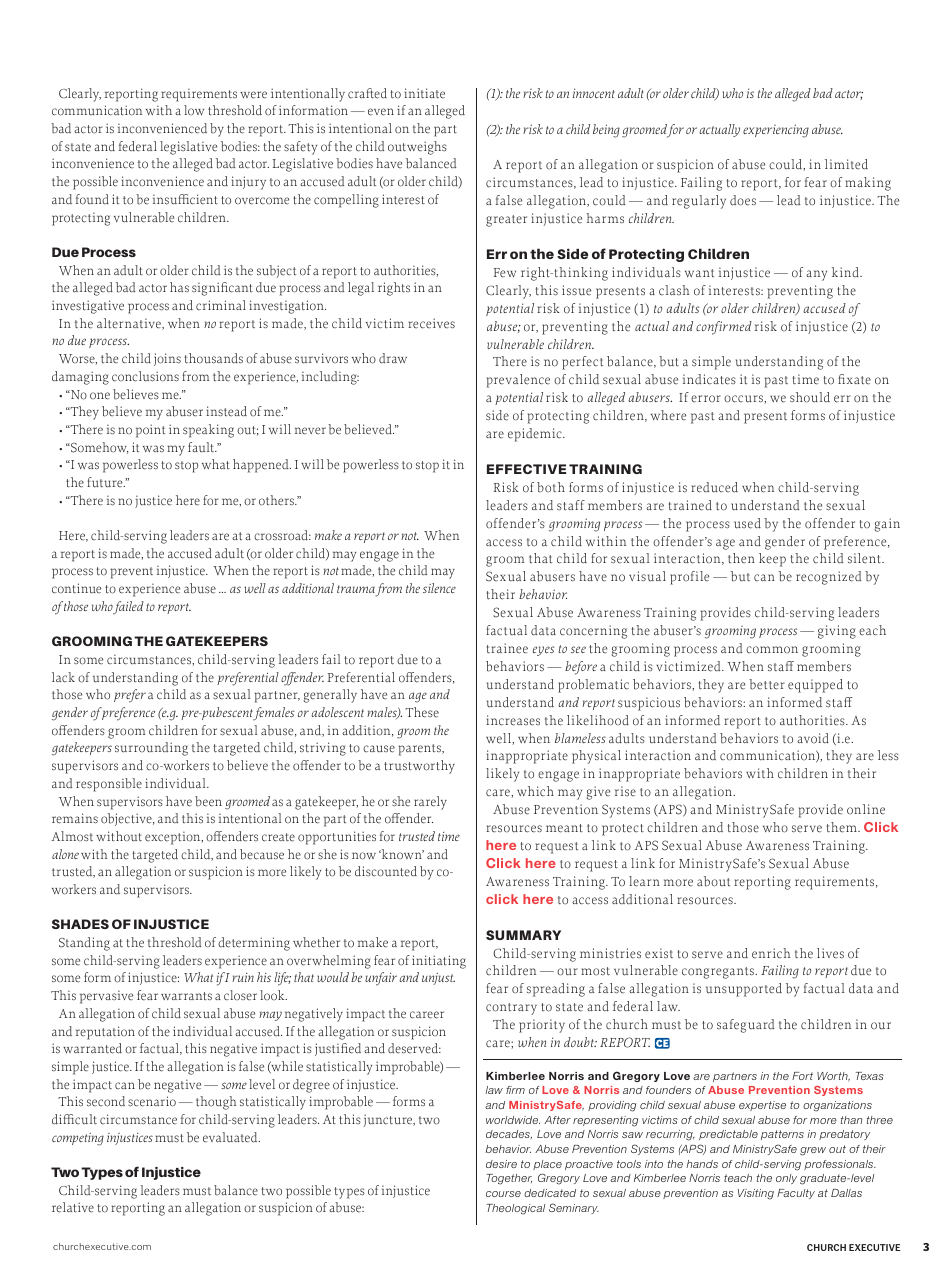 The image size is (952, 1275). I want to click on only, so click(786, 1179).
